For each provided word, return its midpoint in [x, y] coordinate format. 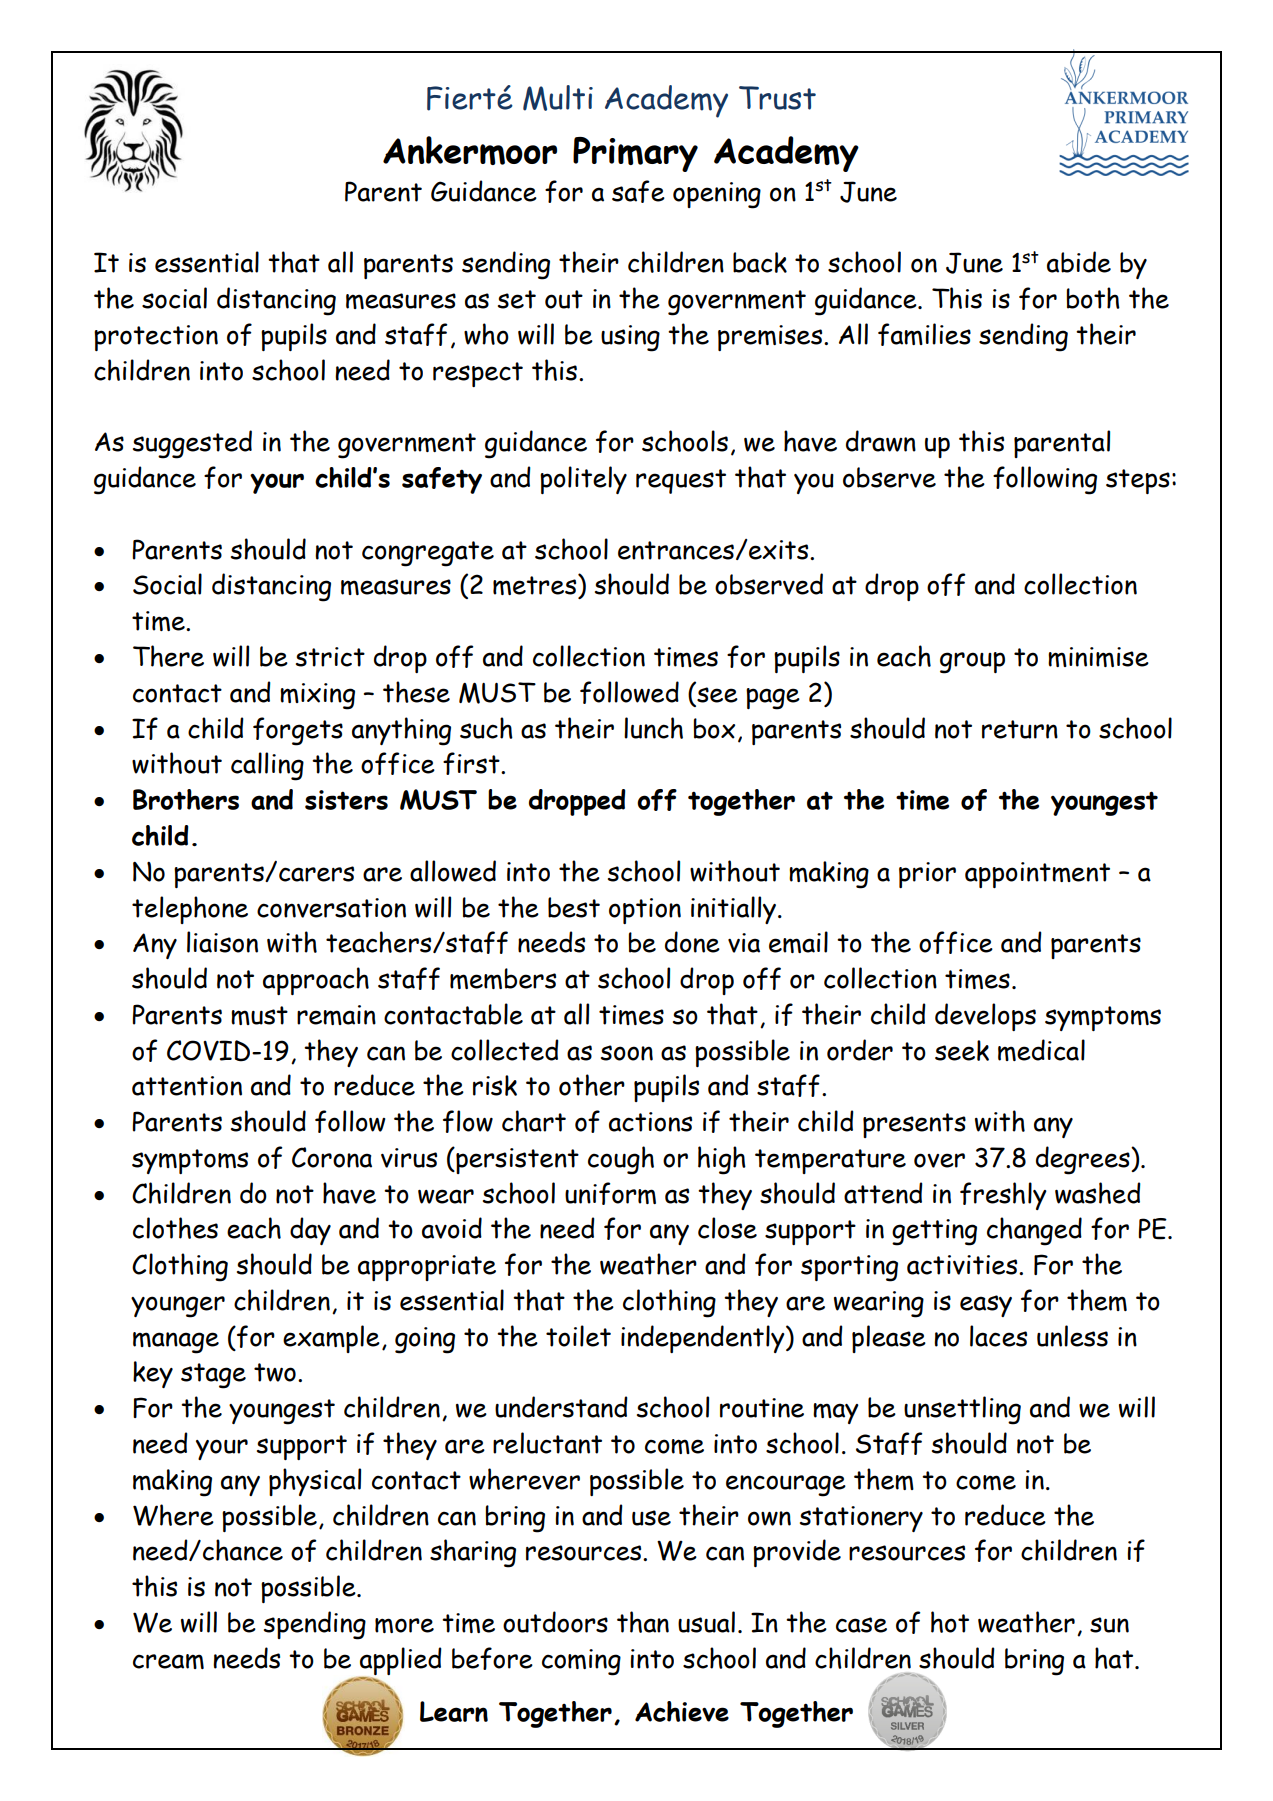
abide [1079, 262]
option [645, 911]
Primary [635, 154]
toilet [578, 1336]
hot [950, 1622]
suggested [192, 444]
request [681, 481]
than [643, 1622]
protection [156, 338]
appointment [1037, 875]
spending [315, 1625]
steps [1138, 481]
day [310, 1231]
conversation [331, 908]
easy [986, 1306]
